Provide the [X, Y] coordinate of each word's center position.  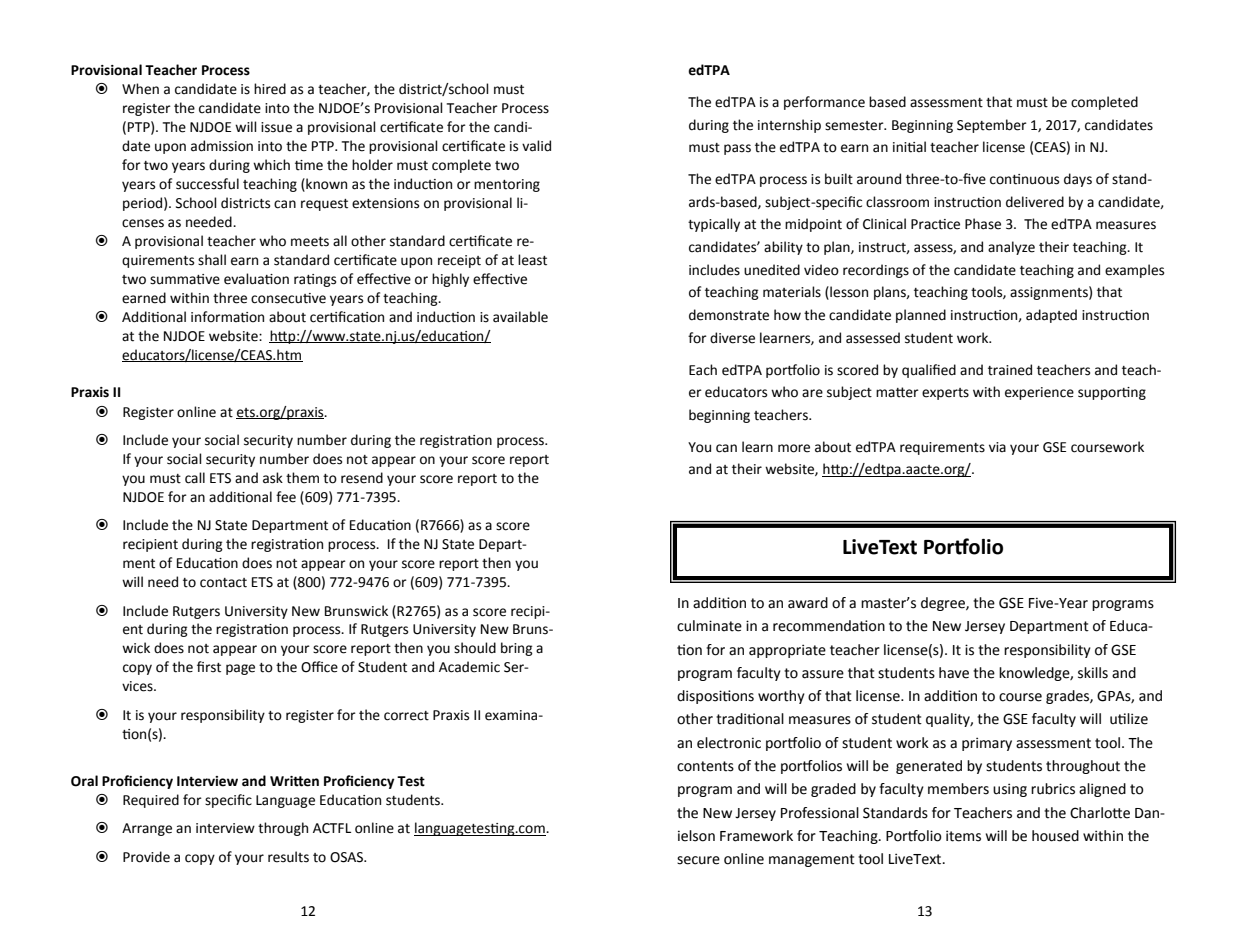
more [794, 448]
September [992, 126]
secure [698, 860]
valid [536, 146]
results [288, 857]
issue [276, 127]
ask [273, 478]
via [997, 447]
